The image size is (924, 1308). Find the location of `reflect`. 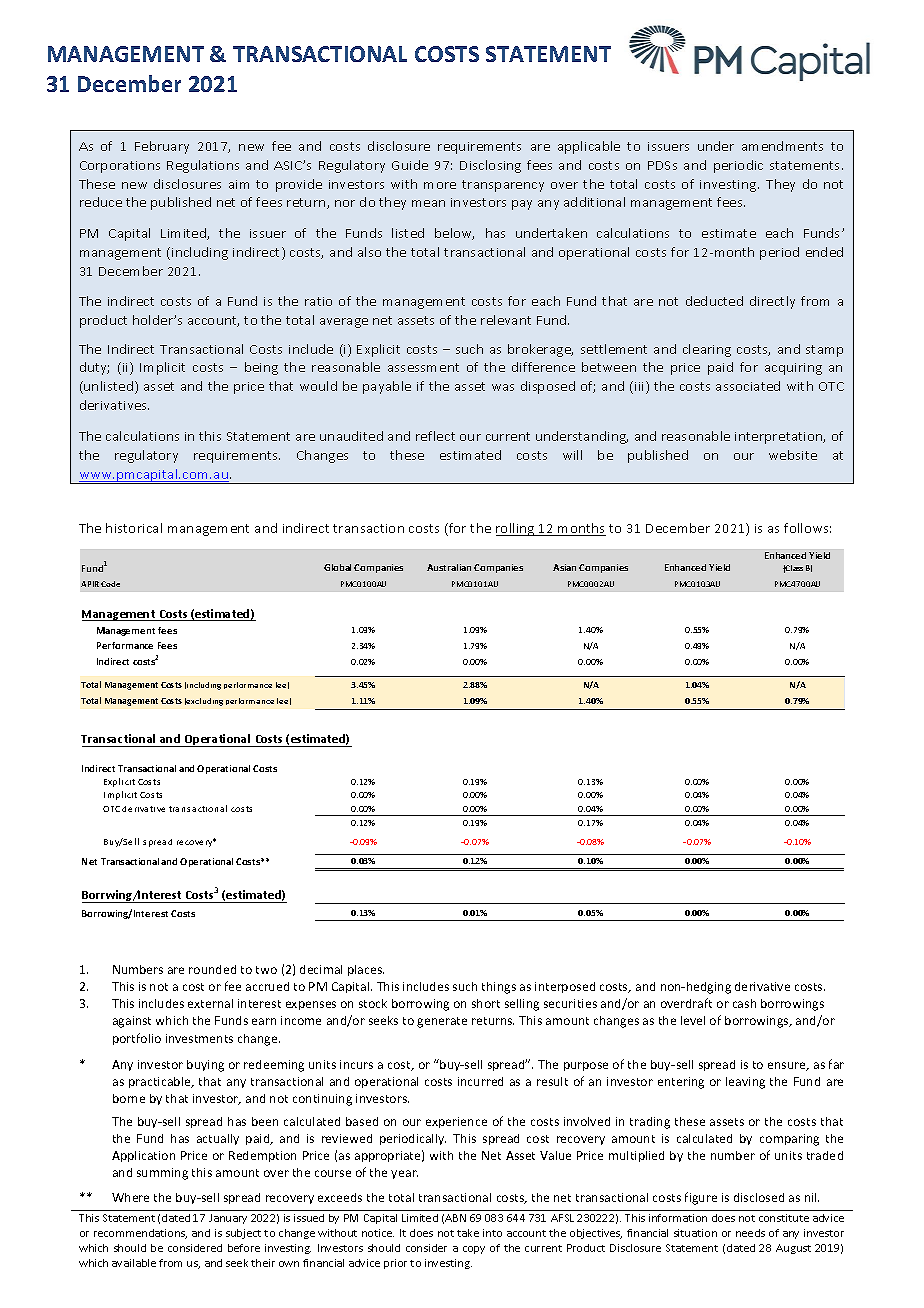

reflect is located at coordinates (435, 436).
